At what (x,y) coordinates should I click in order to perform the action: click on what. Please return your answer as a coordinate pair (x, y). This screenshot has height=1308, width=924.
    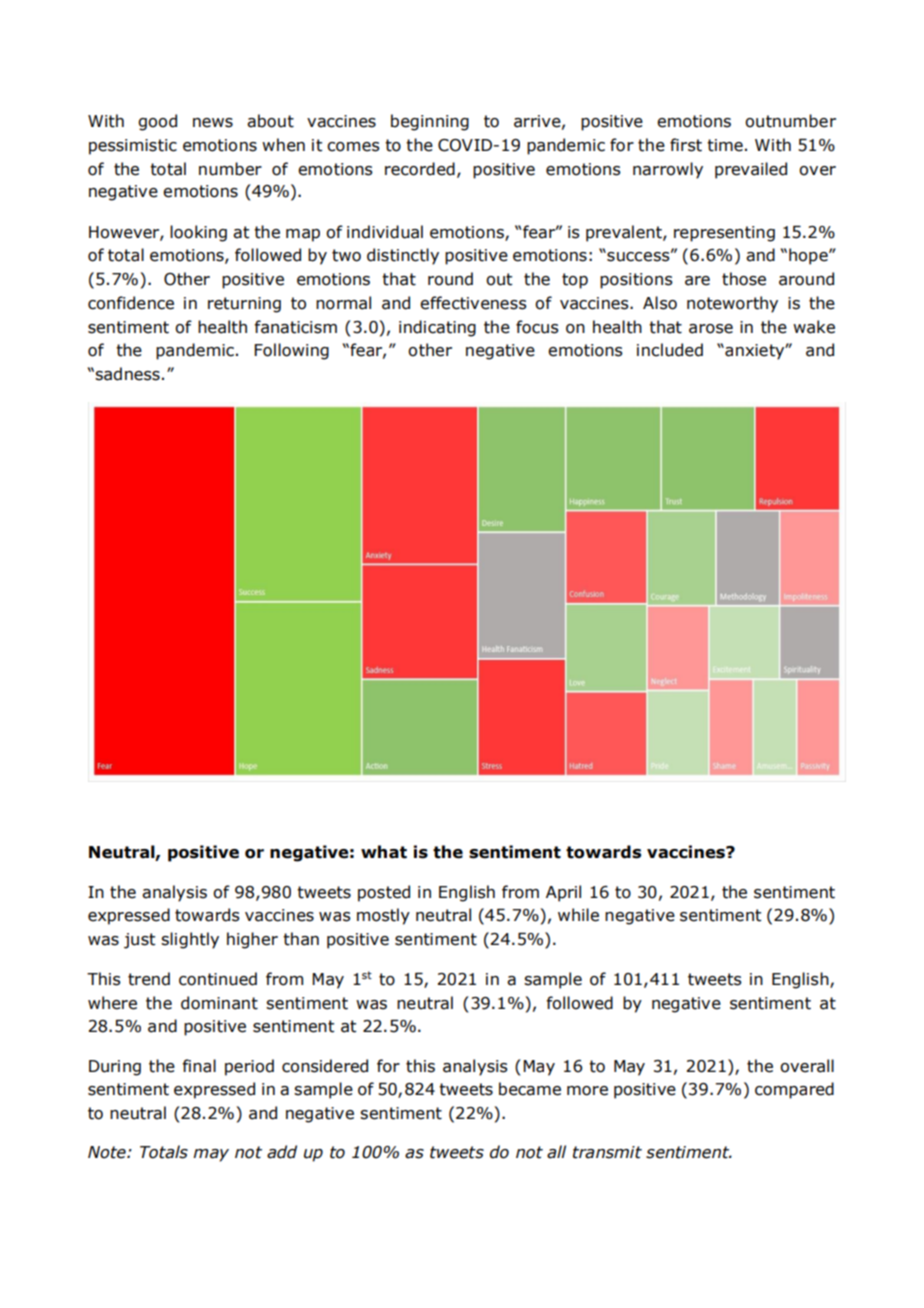
    Looking at the image, I should click on (384, 852).
